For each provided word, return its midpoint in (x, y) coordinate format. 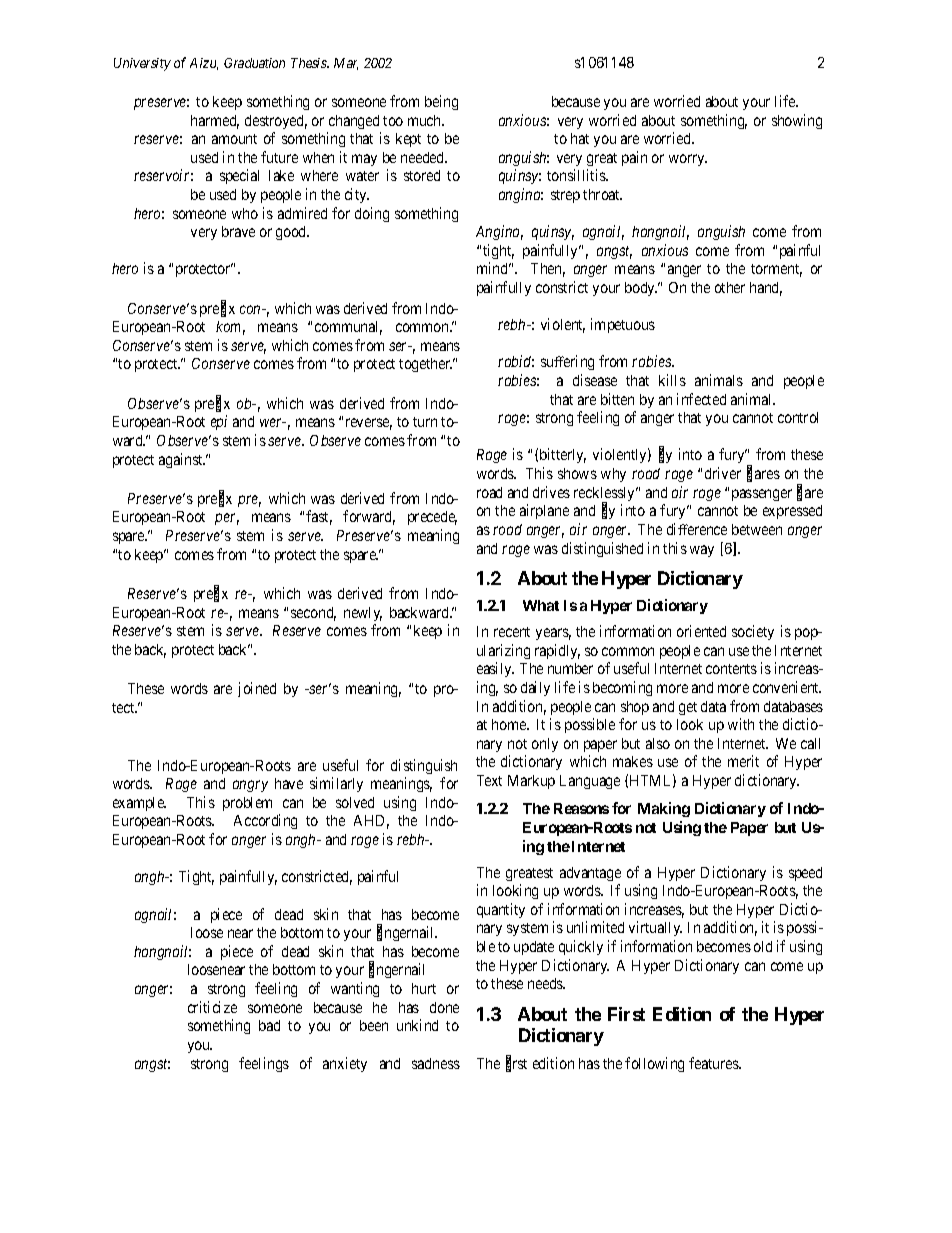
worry (688, 160)
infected (701, 399)
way (702, 551)
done (444, 1007)
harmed (215, 122)
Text (489, 780)
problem (247, 804)
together (425, 365)
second (313, 614)
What (541, 605)
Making (664, 809)
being (441, 102)
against (182, 460)
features (714, 1063)
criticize (212, 1007)
